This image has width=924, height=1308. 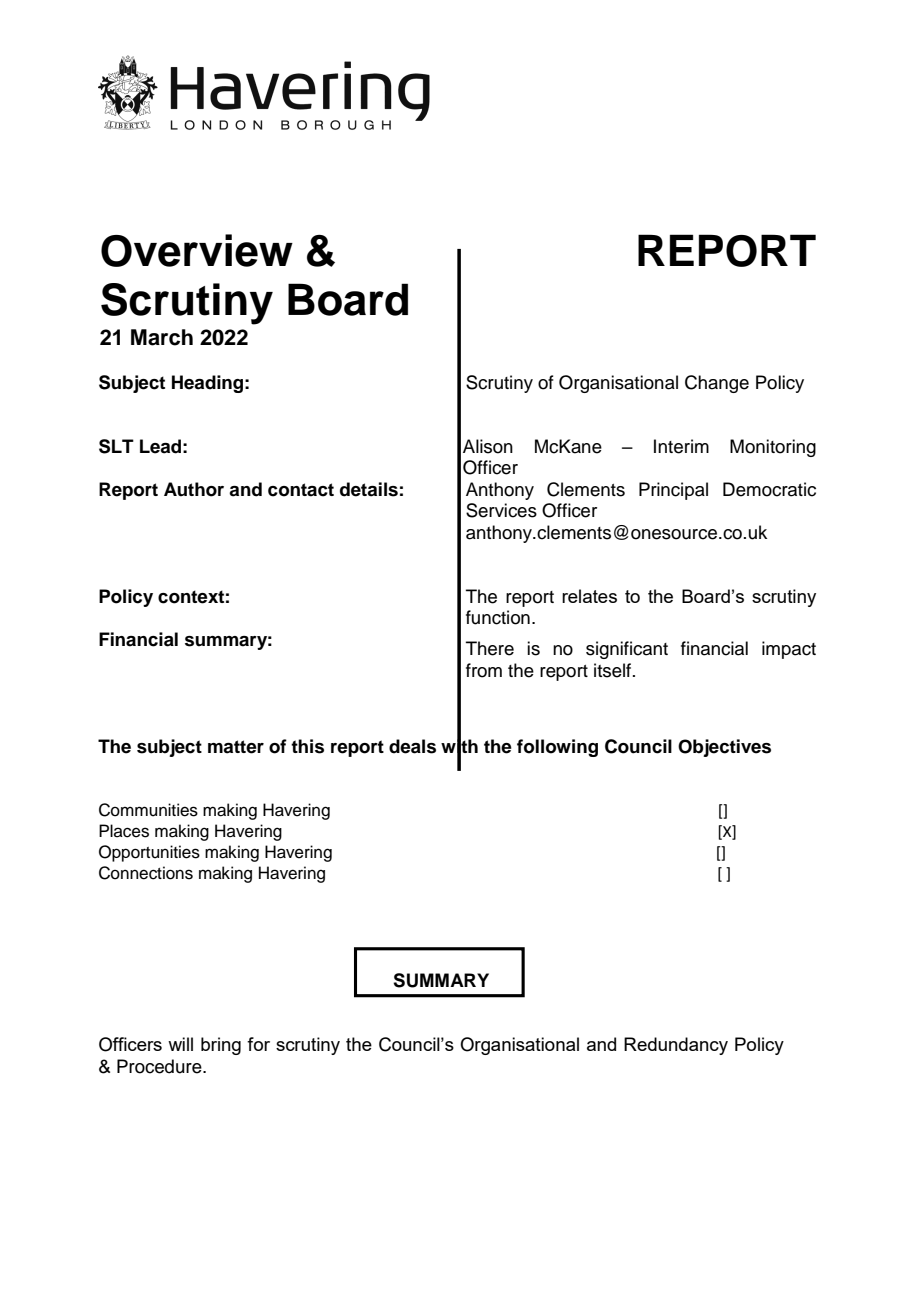 I want to click on Objectives, so click(x=724, y=748).
